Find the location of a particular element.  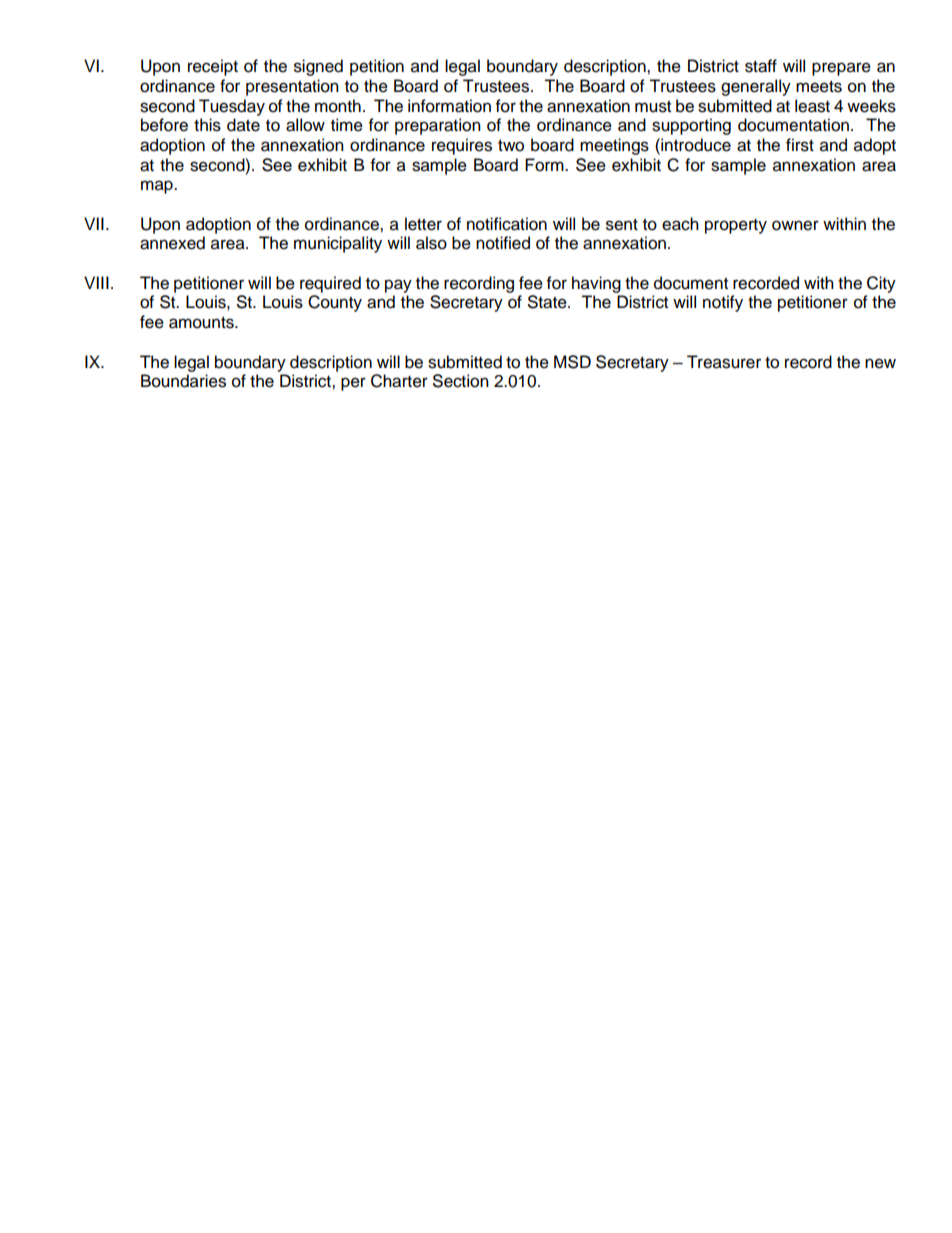

Boundaries is located at coordinates (183, 381).
